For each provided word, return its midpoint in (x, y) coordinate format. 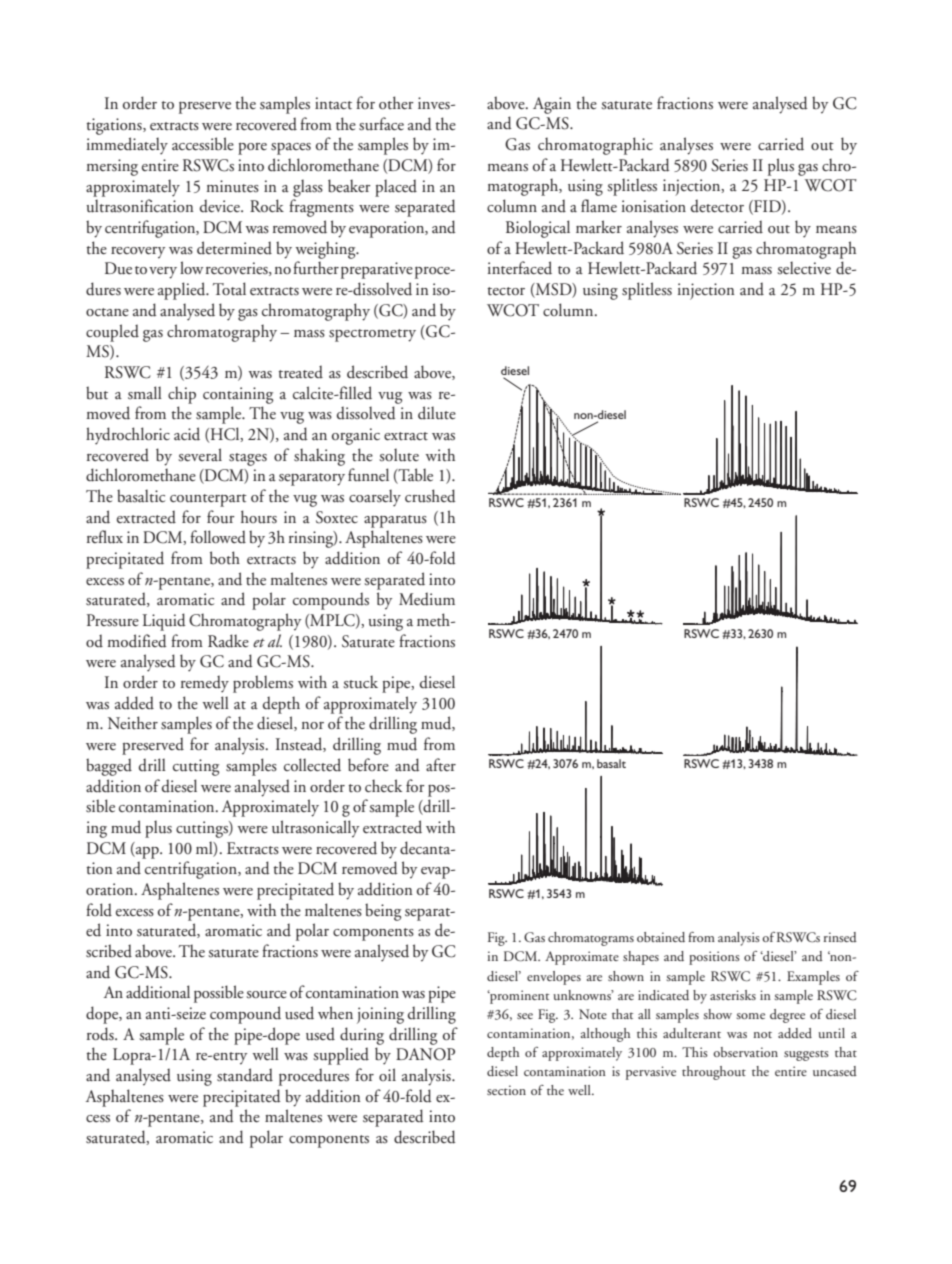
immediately (127, 146)
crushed (430, 496)
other (396, 103)
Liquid (164, 622)
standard (245, 1075)
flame (599, 205)
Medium (427, 599)
